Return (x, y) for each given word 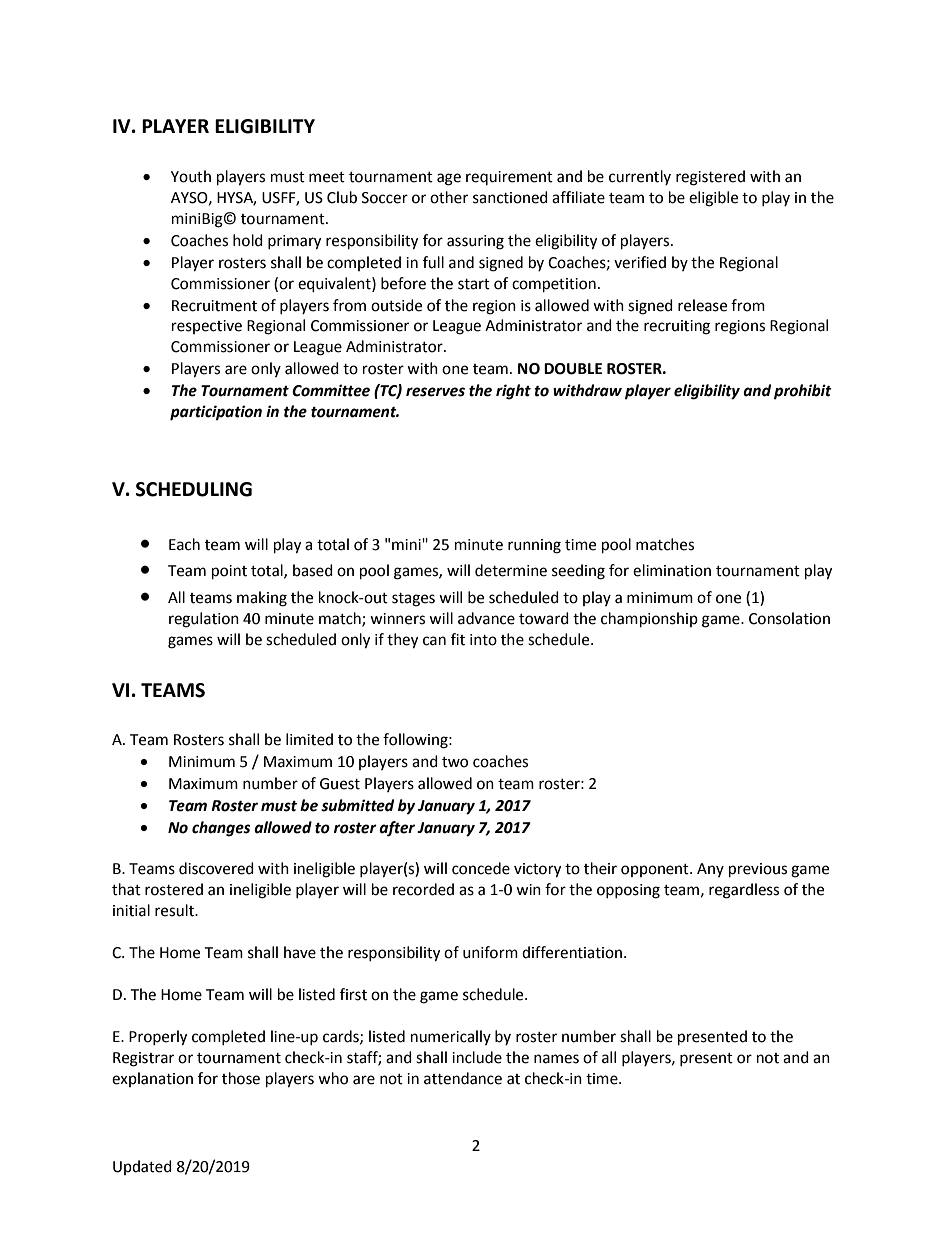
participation (216, 413)
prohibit (803, 392)
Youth (191, 176)
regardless (744, 891)
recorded (423, 889)
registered (710, 178)
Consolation (789, 618)
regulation (204, 620)
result (175, 910)
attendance (463, 1078)
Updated (142, 1167)
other (449, 197)
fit (458, 639)
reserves (435, 392)
